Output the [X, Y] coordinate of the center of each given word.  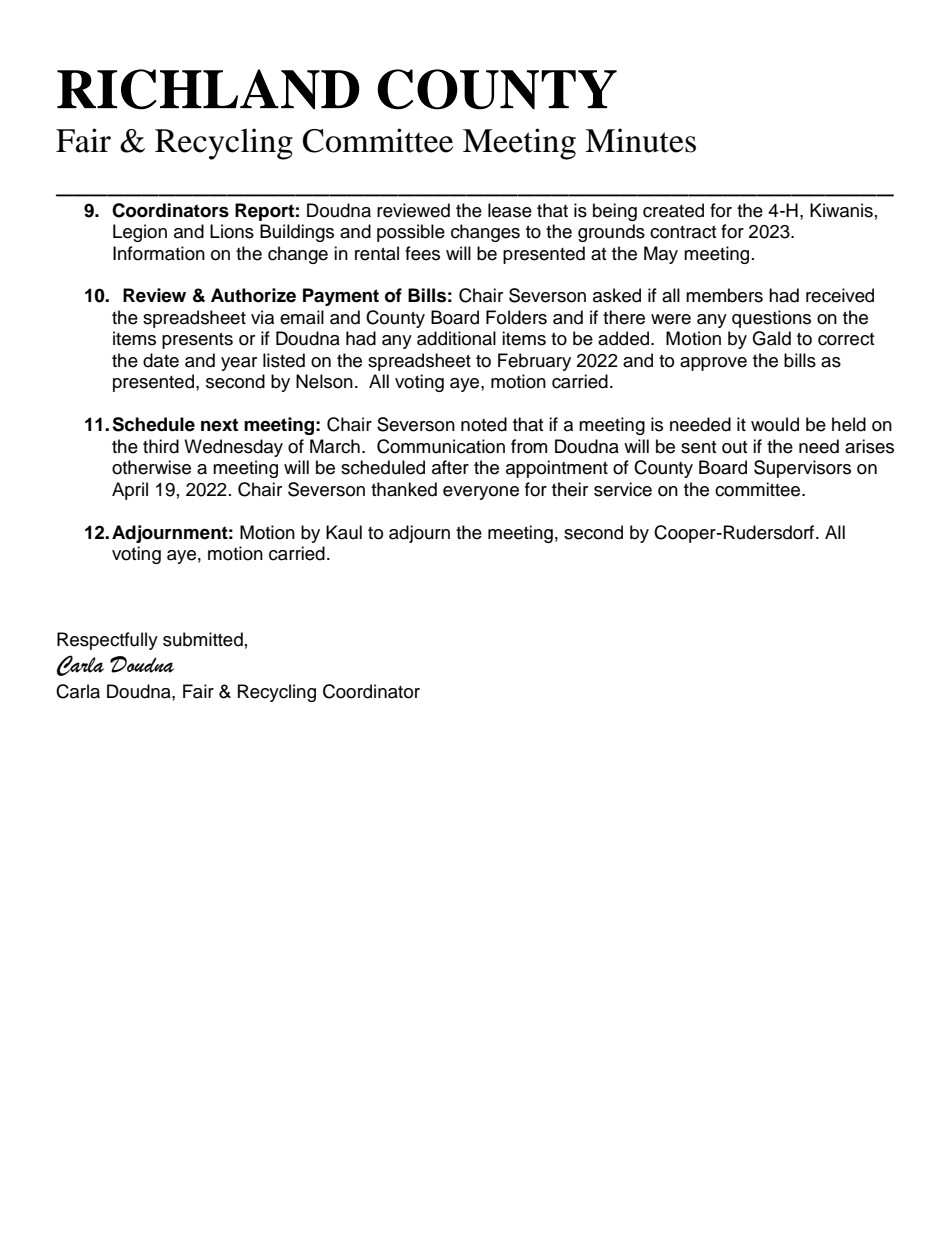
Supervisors [802, 469]
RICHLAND [208, 89]
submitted [203, 639]
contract [683, 232]
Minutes [640, 140]
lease [510, 210]
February [534, 362]
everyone [481, 493]
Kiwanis [841, 210]
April [130, 491]
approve [713, 364]
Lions [232, 231]
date [161, 360]
